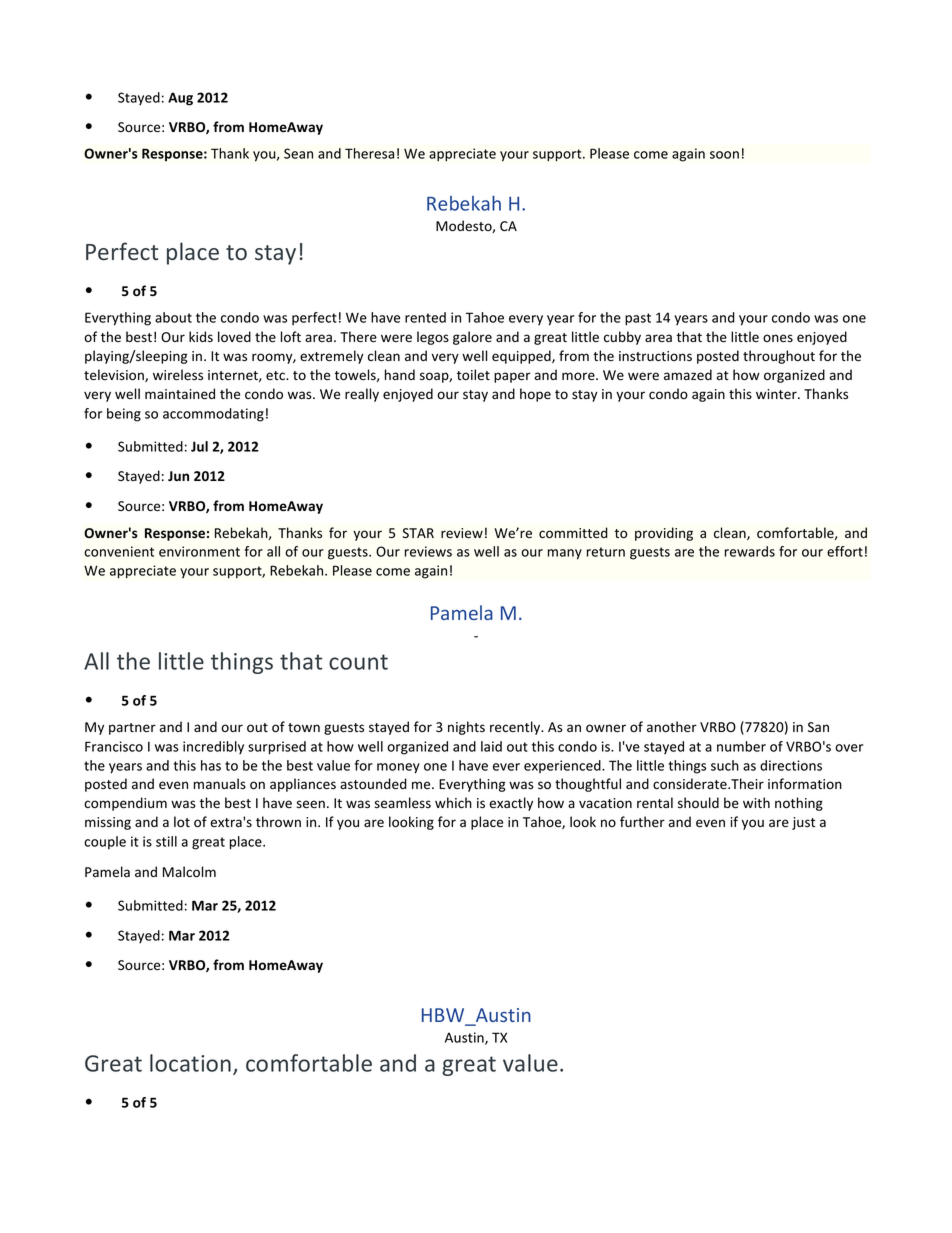 This document has width=952, height=1233. What do you see at coordinates (189, 872) in the document?
I see `Malcolm` at bounding box center [189, 872].
